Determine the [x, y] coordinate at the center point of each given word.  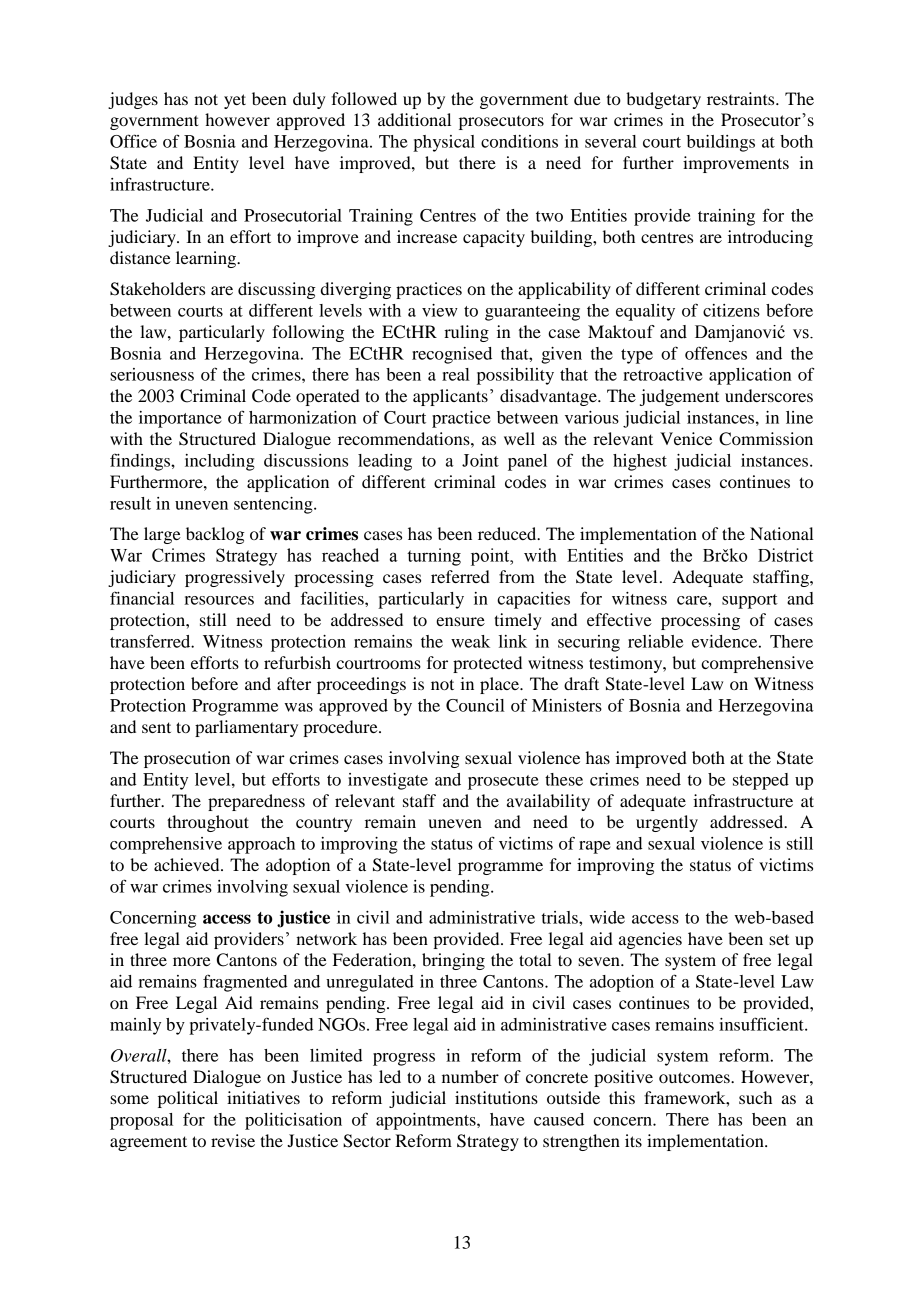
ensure [460, 621]
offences [716, 353]
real [456, 374]
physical [444, 143]
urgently [667, 823]
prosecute [503, 782]
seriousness [152, 374]
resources [219, 600]
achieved [188, 864]
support [750, 601]
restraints [742, 98]
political [188, 1099]
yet [235, 101]
